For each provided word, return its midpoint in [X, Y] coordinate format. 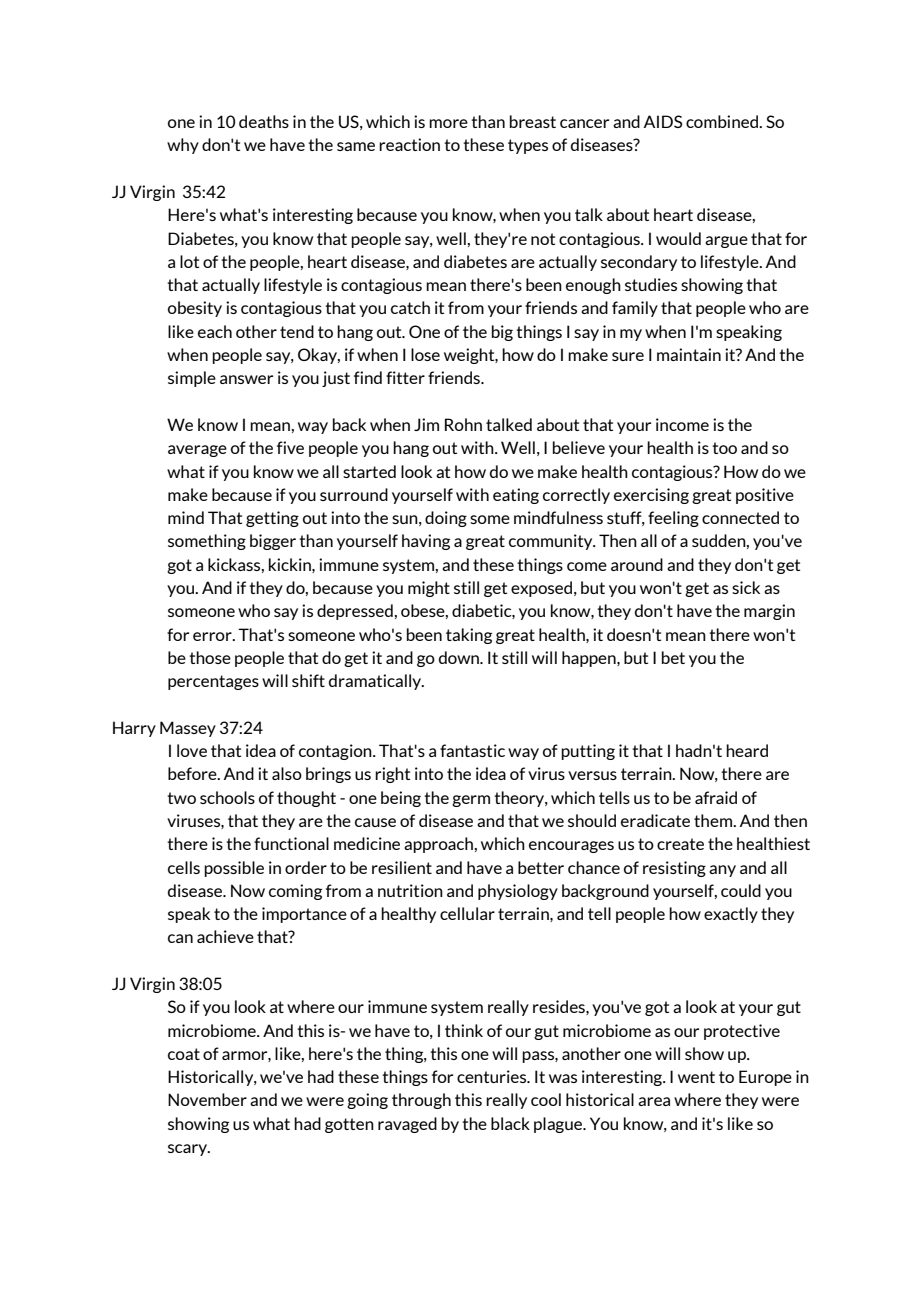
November [207, 1099]
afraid [716, 797]
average [197, 451]
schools [227, 797]
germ [471, 801]
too [724, 448]
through [421, 1101]
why [183, 146]
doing [446, 519]
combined [723, 121]
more [448, 123]
